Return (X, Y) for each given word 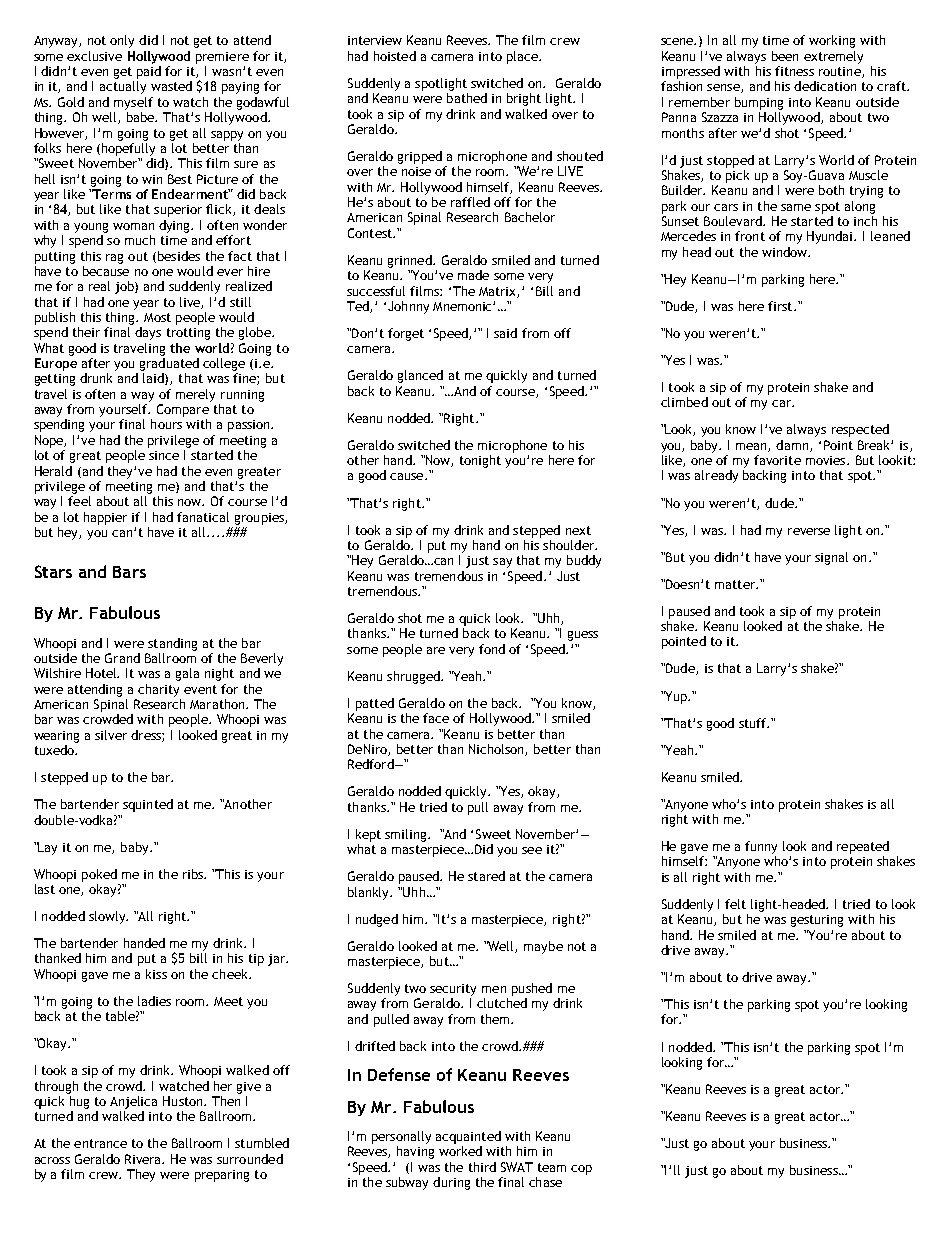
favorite (777, 460)
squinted (148, 805)
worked (460, 1151)
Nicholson (497, 750)
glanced (420, 376)
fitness (794, 71)
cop (581, 1170)
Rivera (144, 1159)
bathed (467, 98)
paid (149, 72)
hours (166, 424)
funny (761, 847)
